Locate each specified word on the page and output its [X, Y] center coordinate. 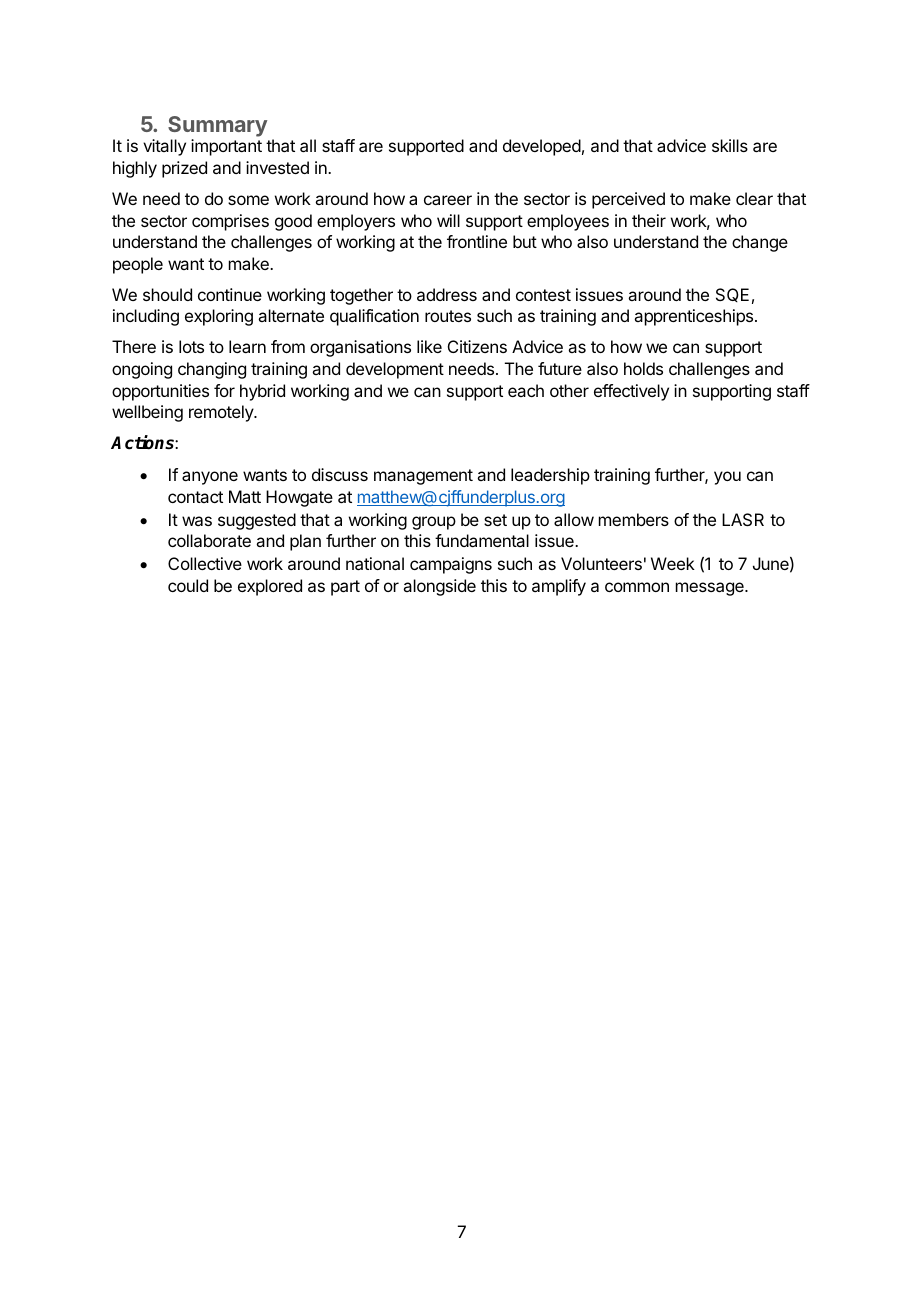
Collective [205, 563]
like [429, 346]
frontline [477, 241]
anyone [210, 478]
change [760, 243]
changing [212, 370]
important [226, 147]
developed [542, 147]
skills [730, 145]
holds [643, 368]
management [423, 477]
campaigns [451, 565]
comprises [230, 222]
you [727, 478]
